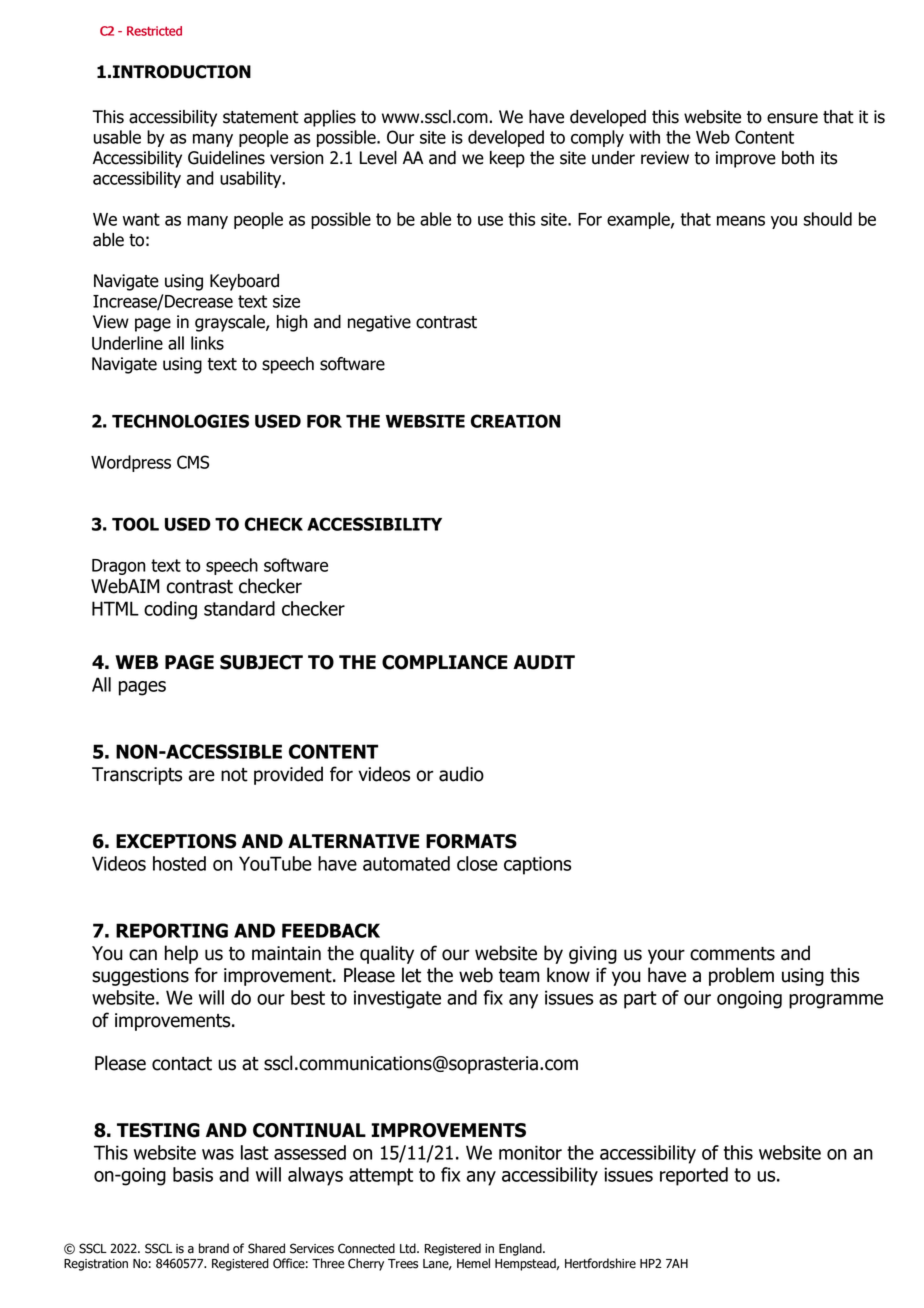 The height and width of the screenshot is (1308, 924). I want to click on AUDIT, so click(544, 662).
